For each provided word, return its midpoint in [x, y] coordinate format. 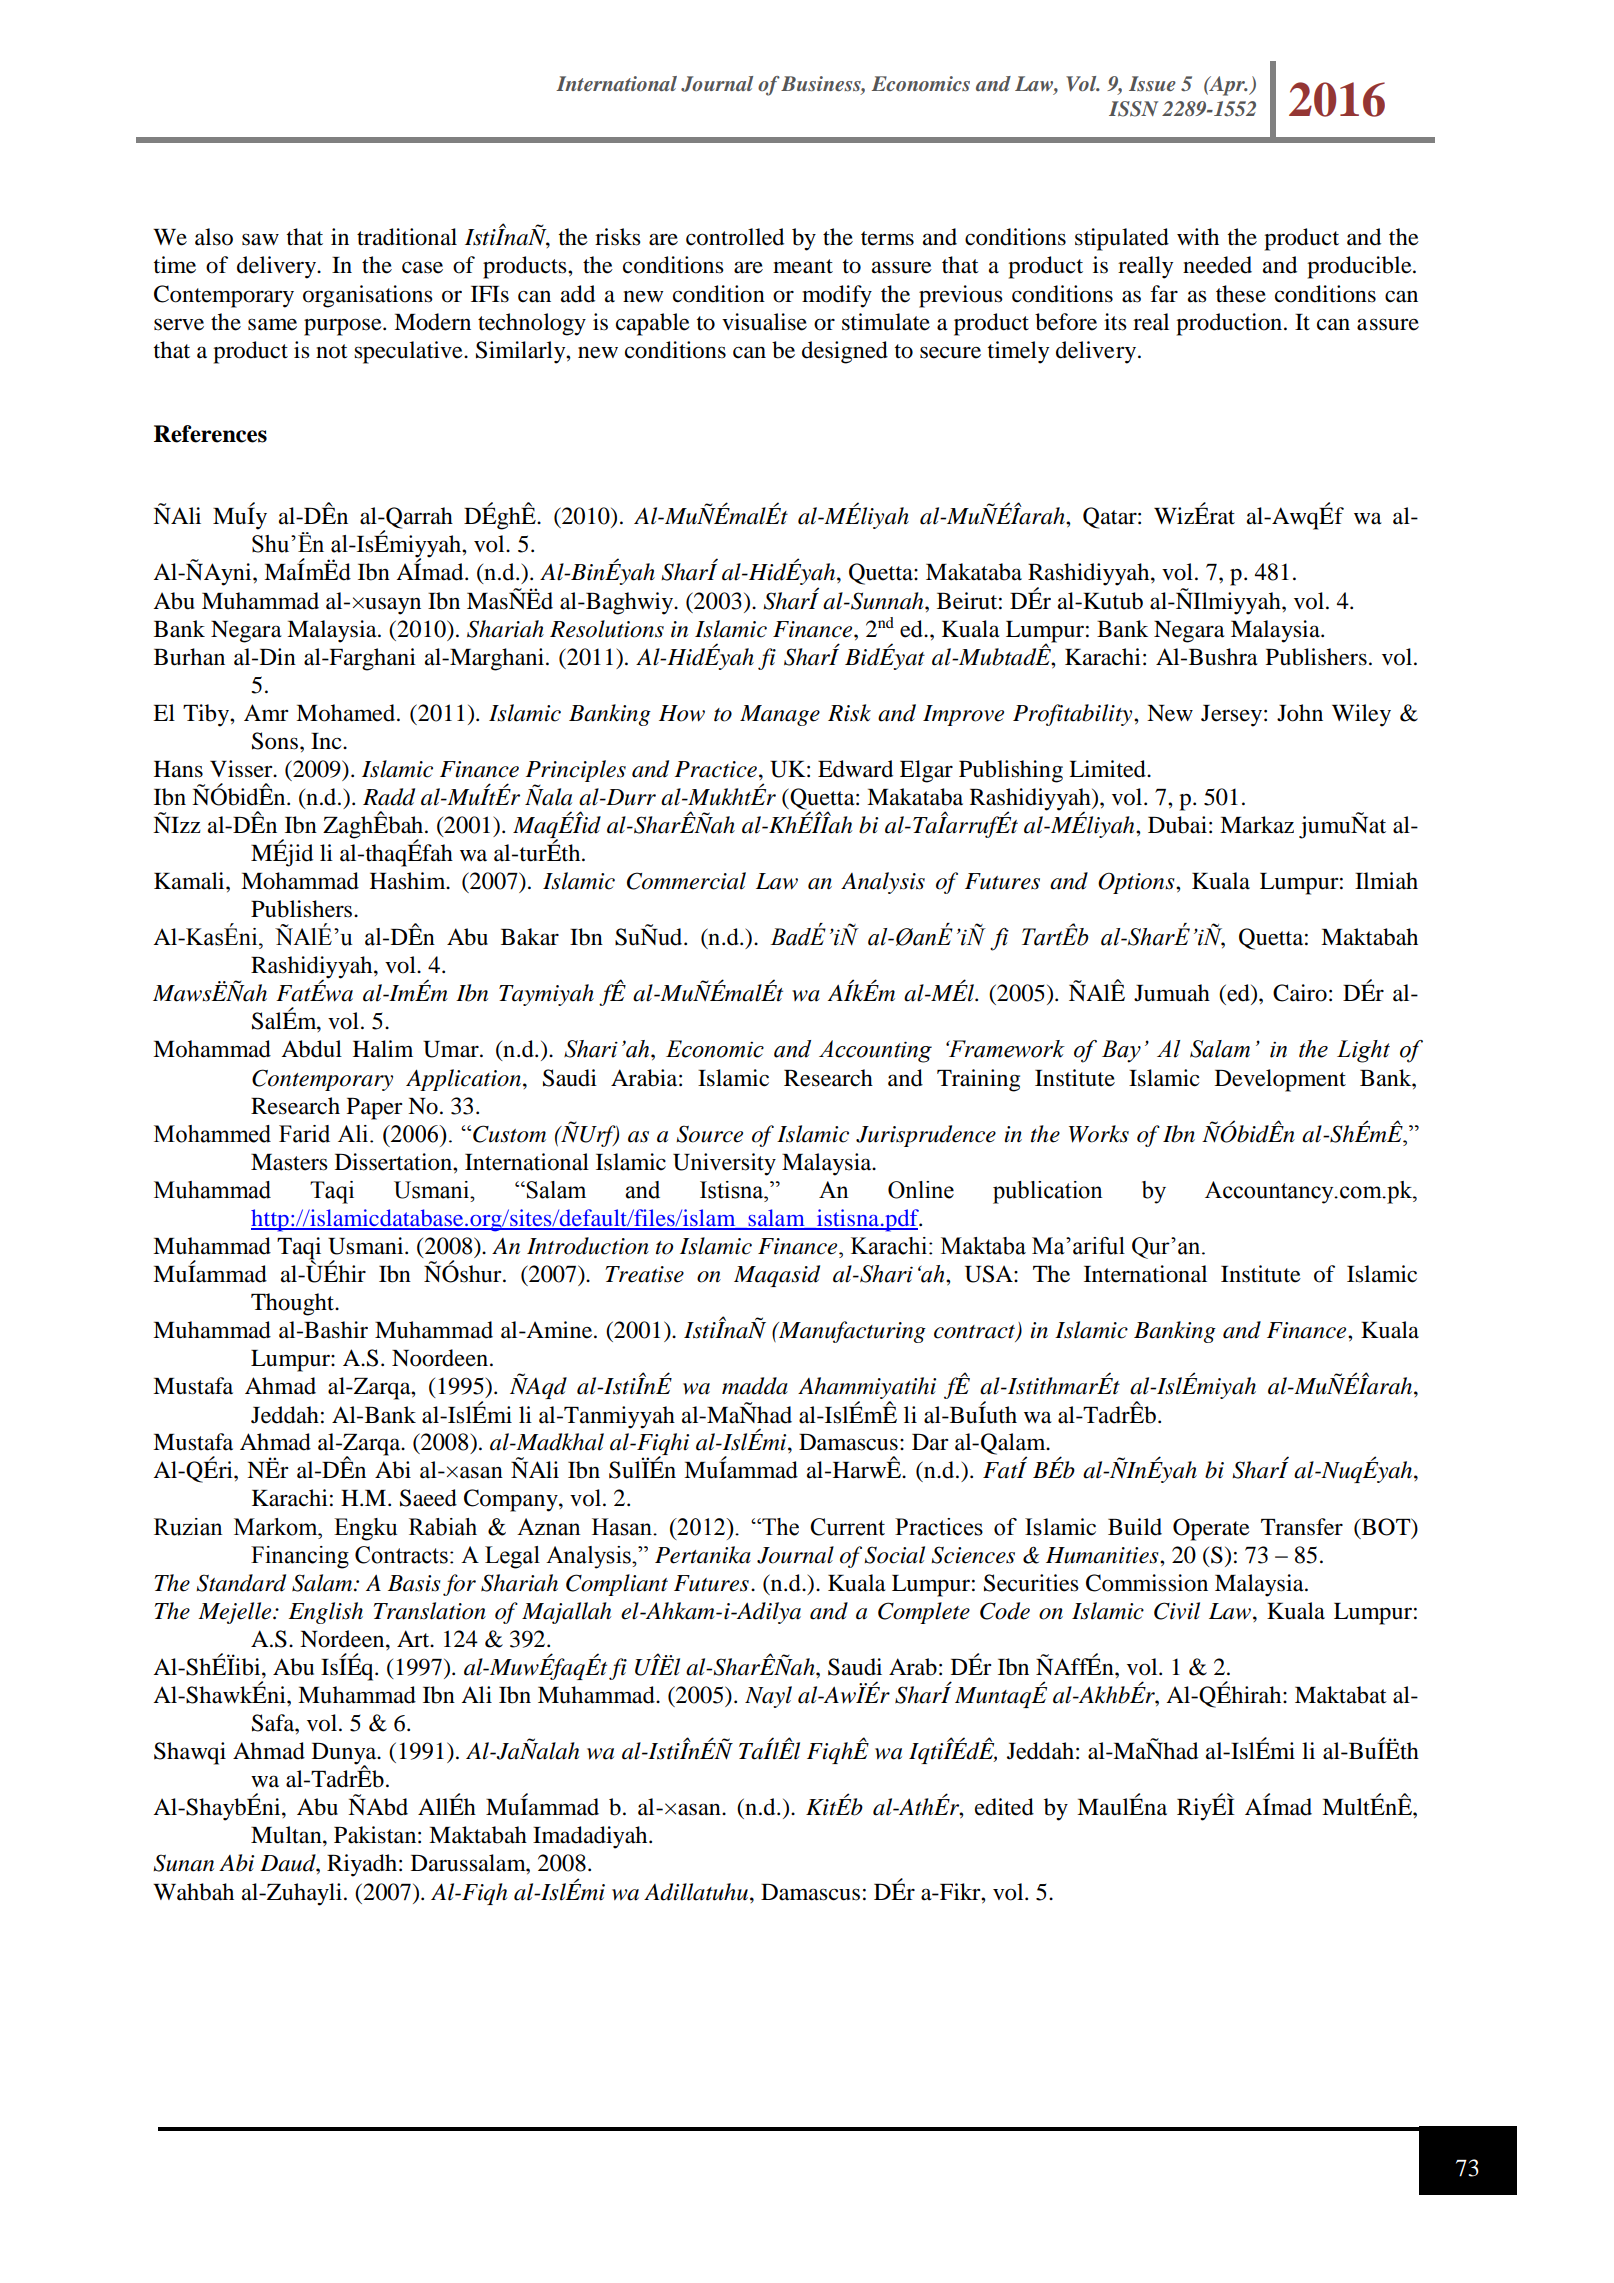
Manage [780, 715]
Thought [294, 1304]
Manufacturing [851, 1332]
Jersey [1231, 716]
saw [260, 239]
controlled [735, 237]
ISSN [1133, 109]
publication [1048, 1192]
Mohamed [347, 713]
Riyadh [363, 1865]
